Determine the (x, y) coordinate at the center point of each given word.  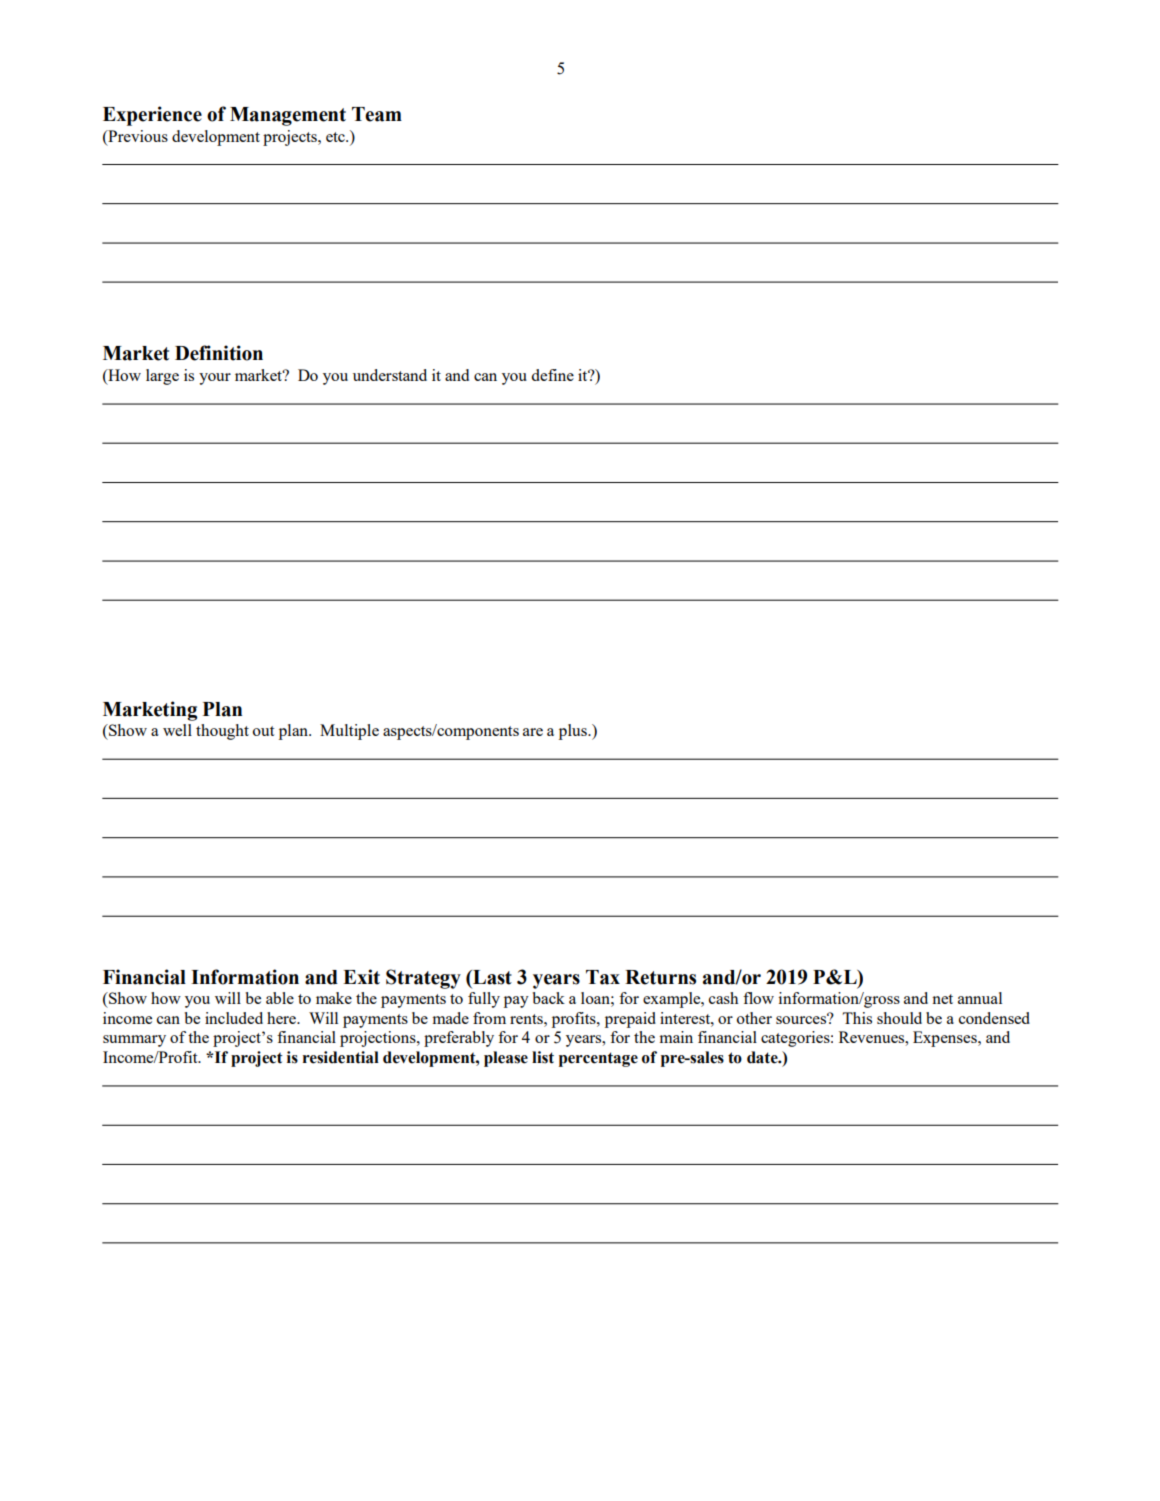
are (533, 732)
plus (574, 732)
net (942, 999)
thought (222, 732)
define (552, 375)
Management (288, 116)
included (234, 1018)
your (215, 379)
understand (390, 375)
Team (377, 114)
